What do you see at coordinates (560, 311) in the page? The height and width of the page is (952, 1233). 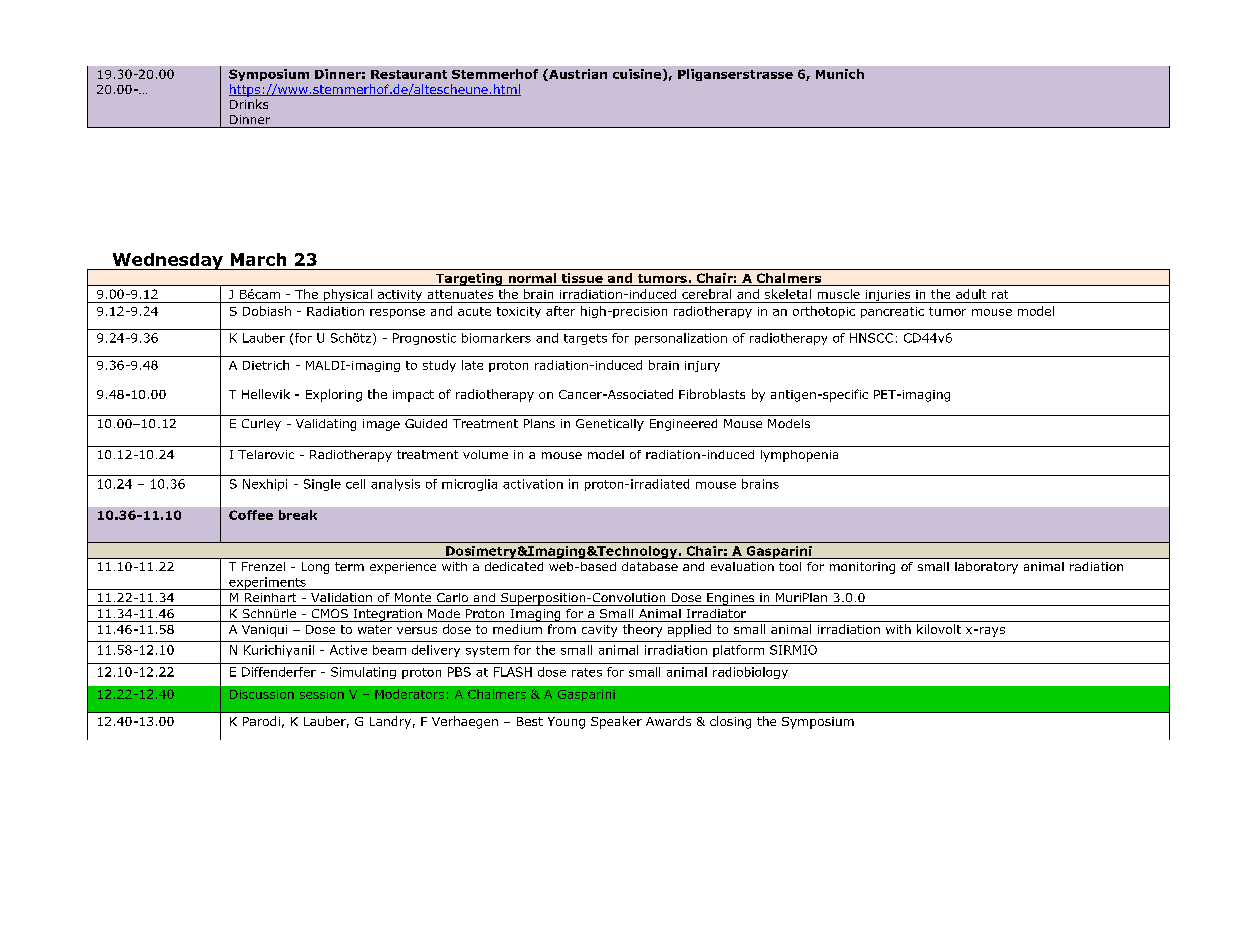 I see `after` at bounding box center [560, 311].
